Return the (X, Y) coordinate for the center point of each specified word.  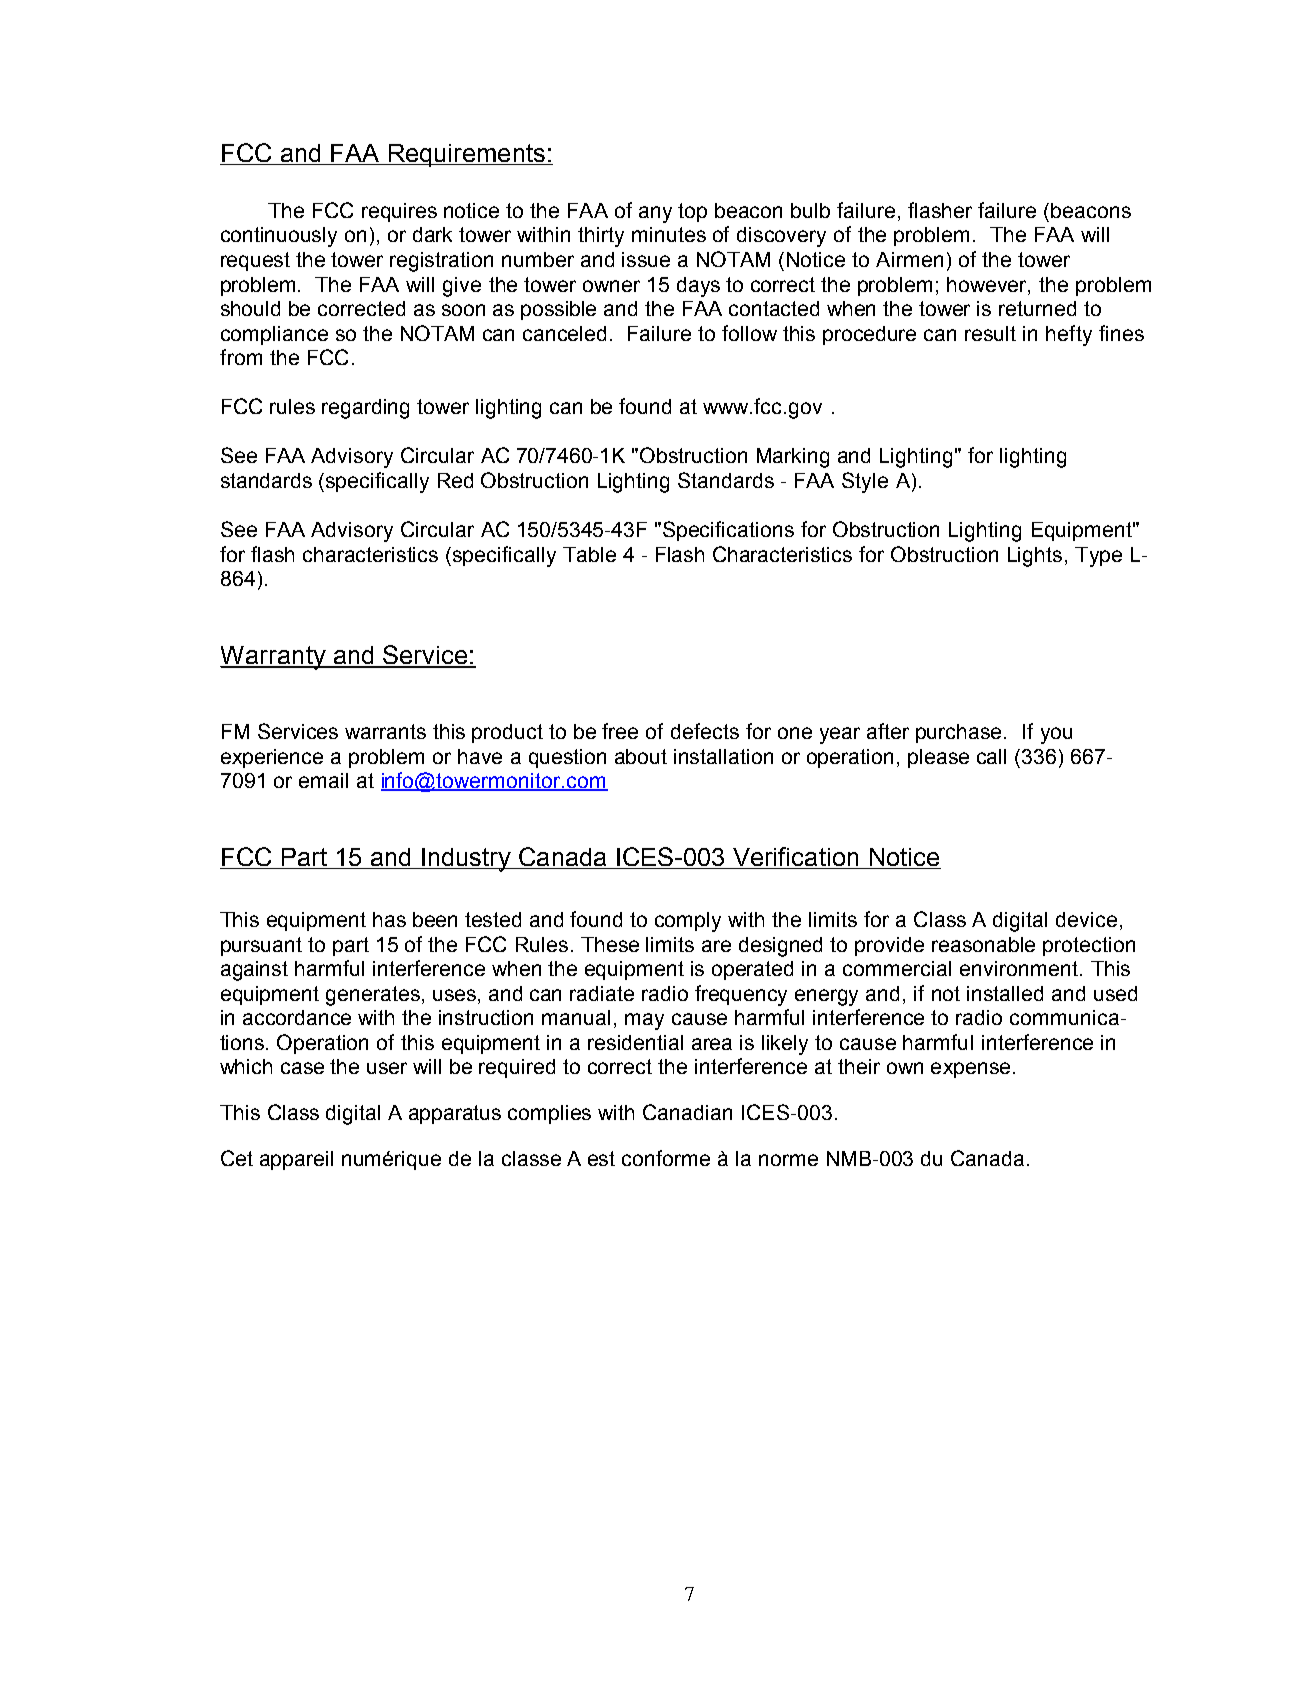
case (302, 1068)
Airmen (909, 259)
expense (970, 1070)
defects (705, 731)
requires (399, 212)
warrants (385, 731)
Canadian (687, 1112)
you (1056, 735)
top (692, 212)
